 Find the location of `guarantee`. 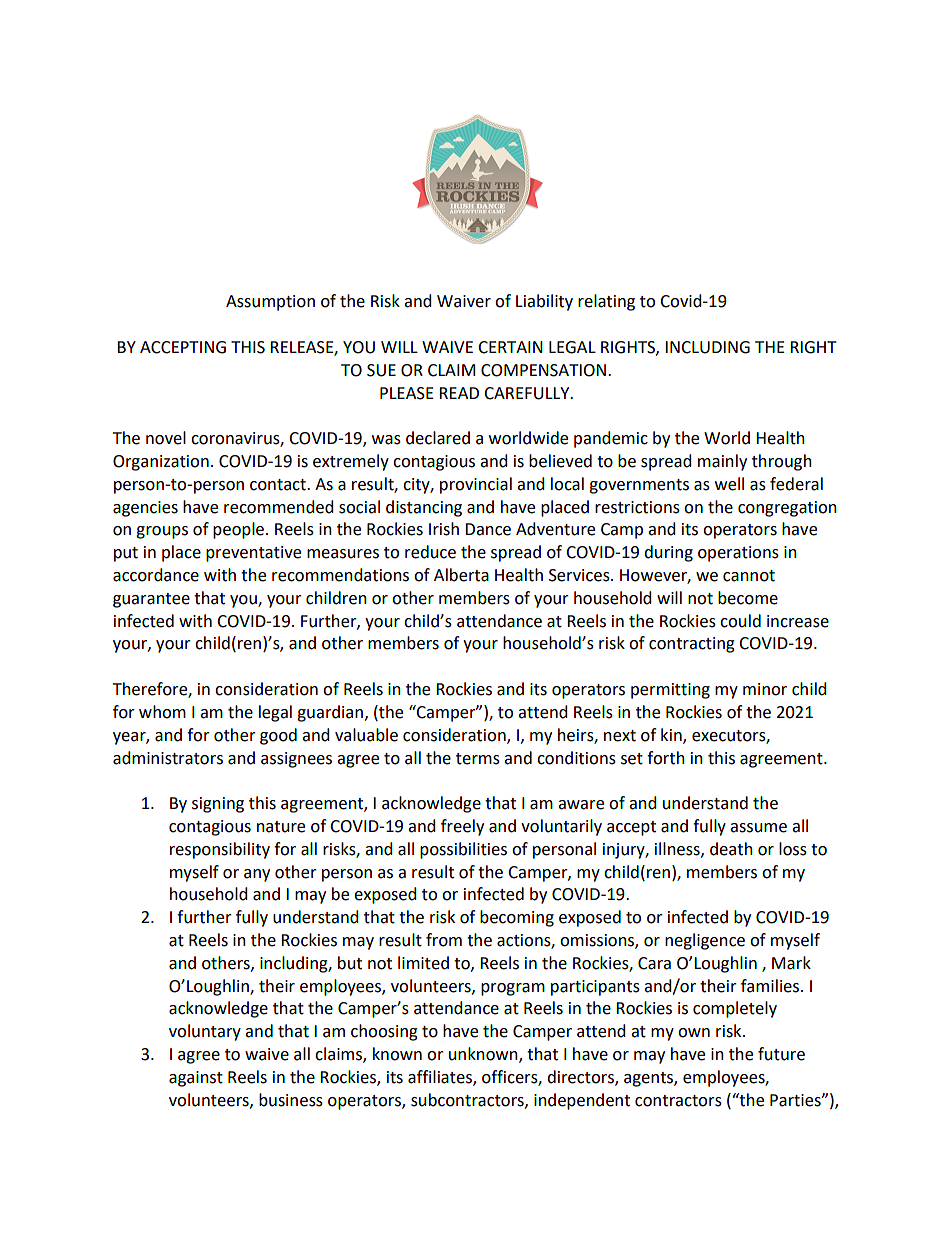

guarantee is located at coordinates (151, 600).
